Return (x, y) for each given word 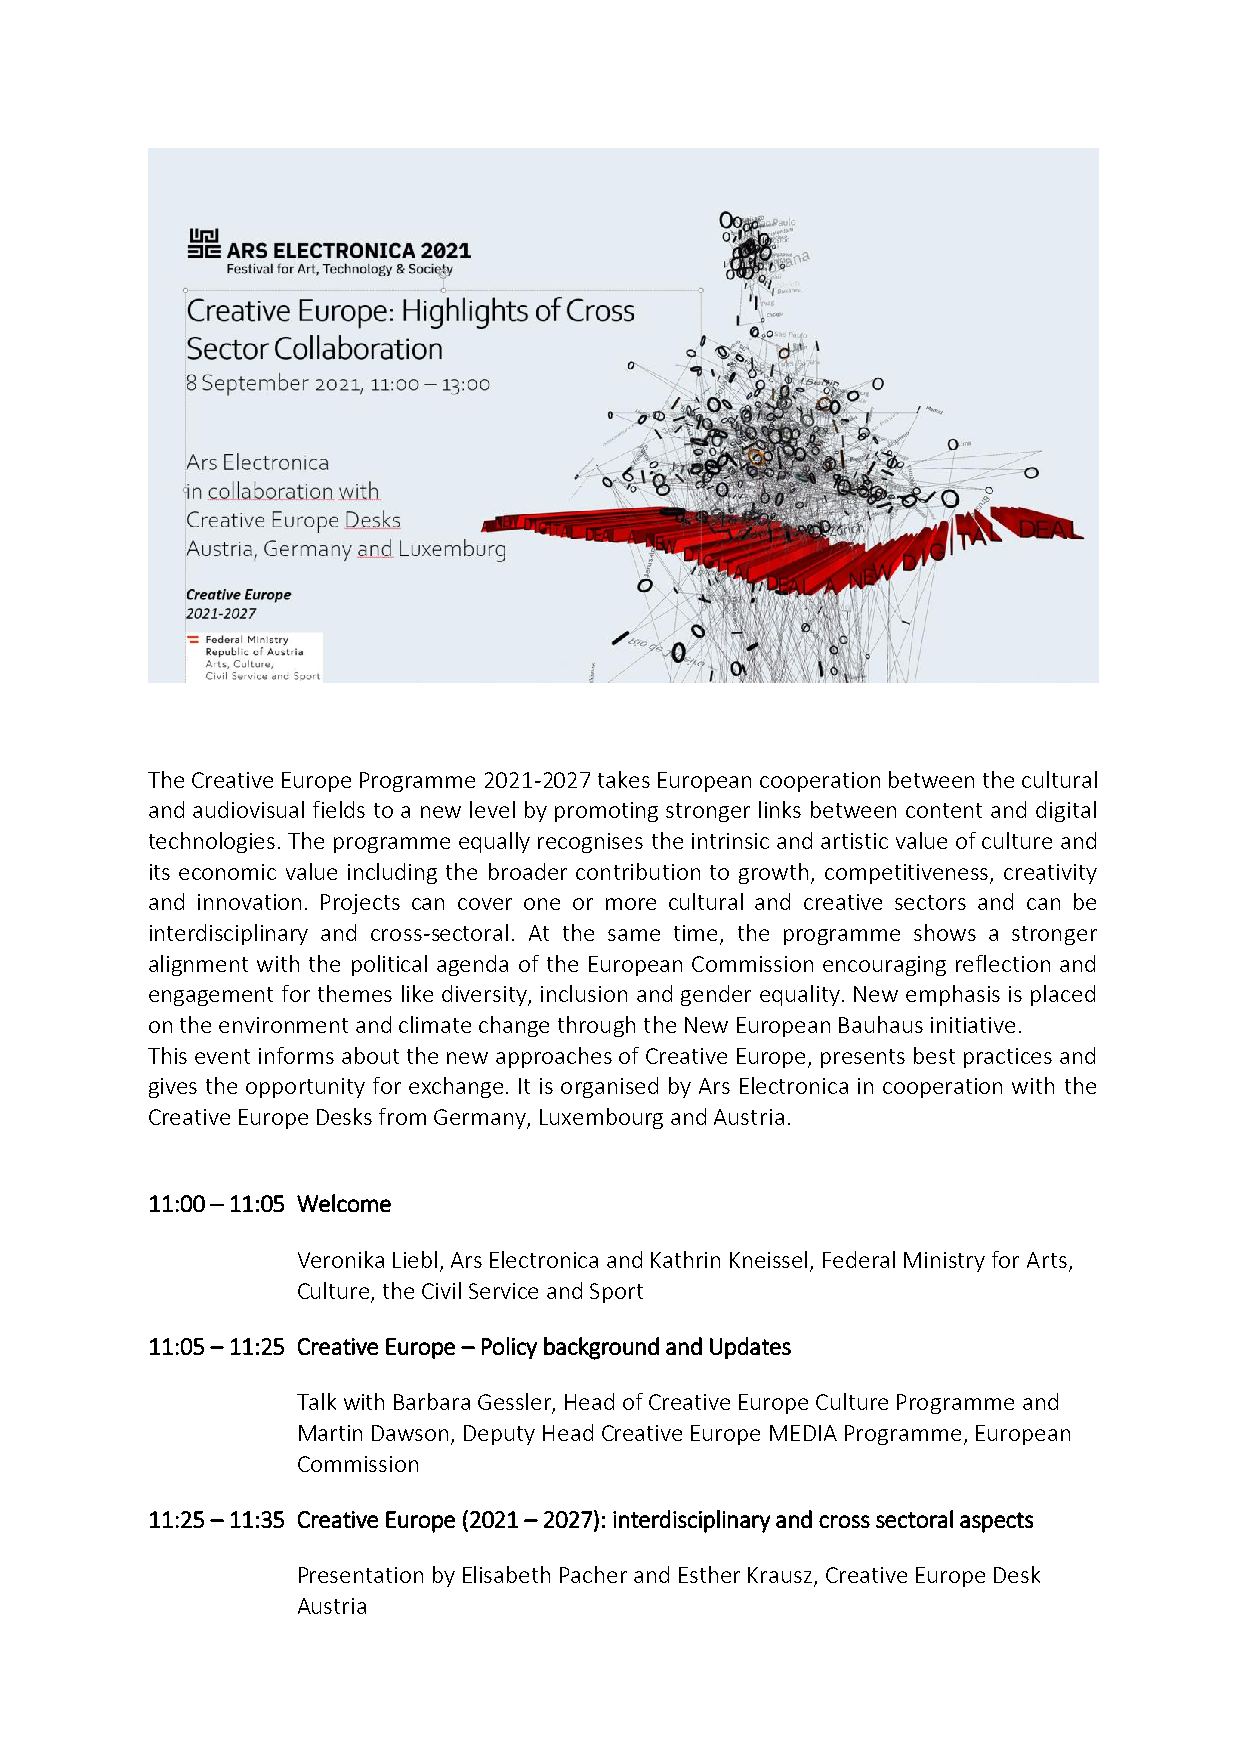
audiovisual (248, 809)
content (944, 810)
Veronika (341, 1259)
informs (296, 1055)
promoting (606, 812)
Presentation (361, 1575)
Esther (709, 1574)
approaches (554, 1057)
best (934, 1055)
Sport (616, 1293)
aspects (996, 1522)
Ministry (944, 1262)
